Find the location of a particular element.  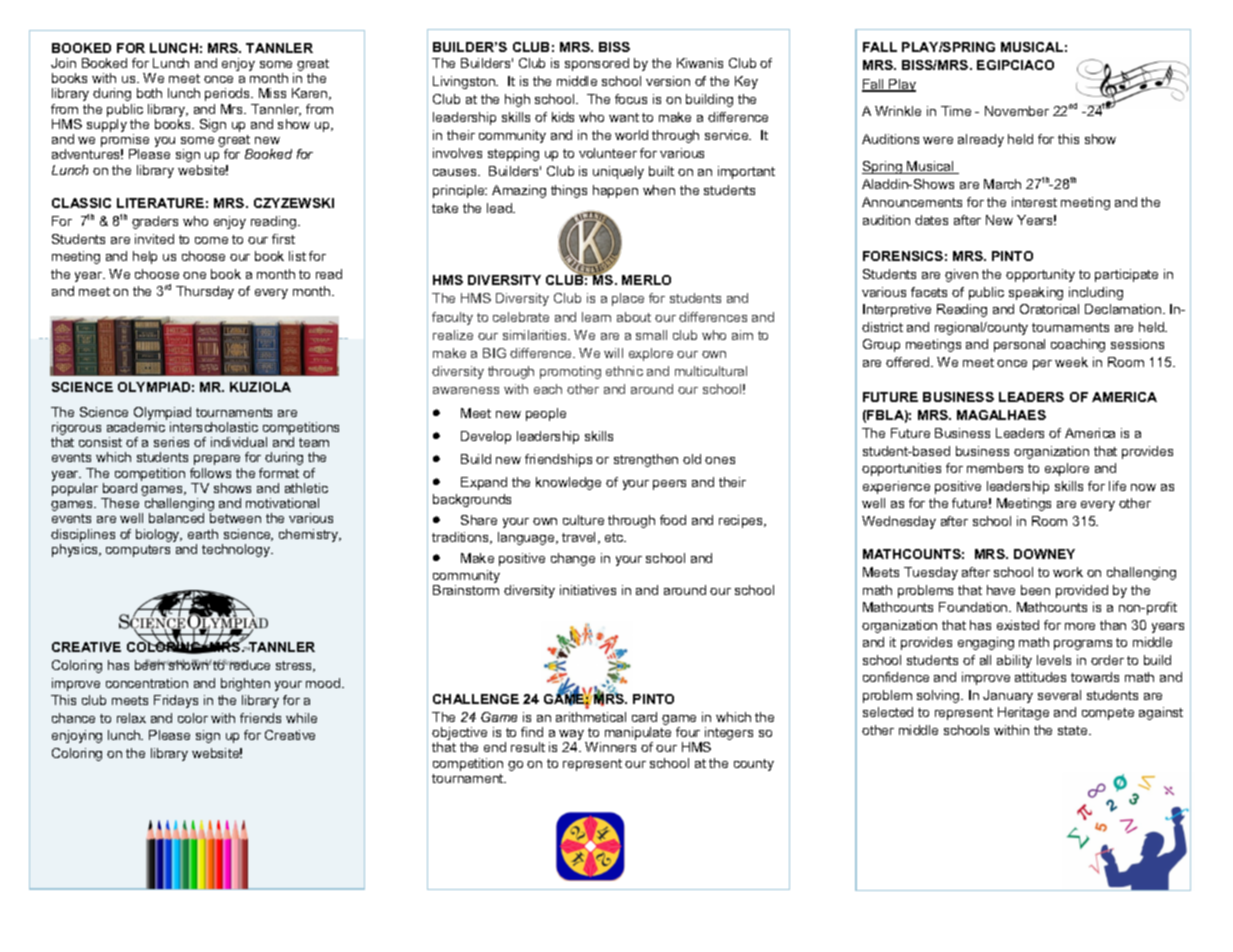

November is located at coordinates (1017, 111).
